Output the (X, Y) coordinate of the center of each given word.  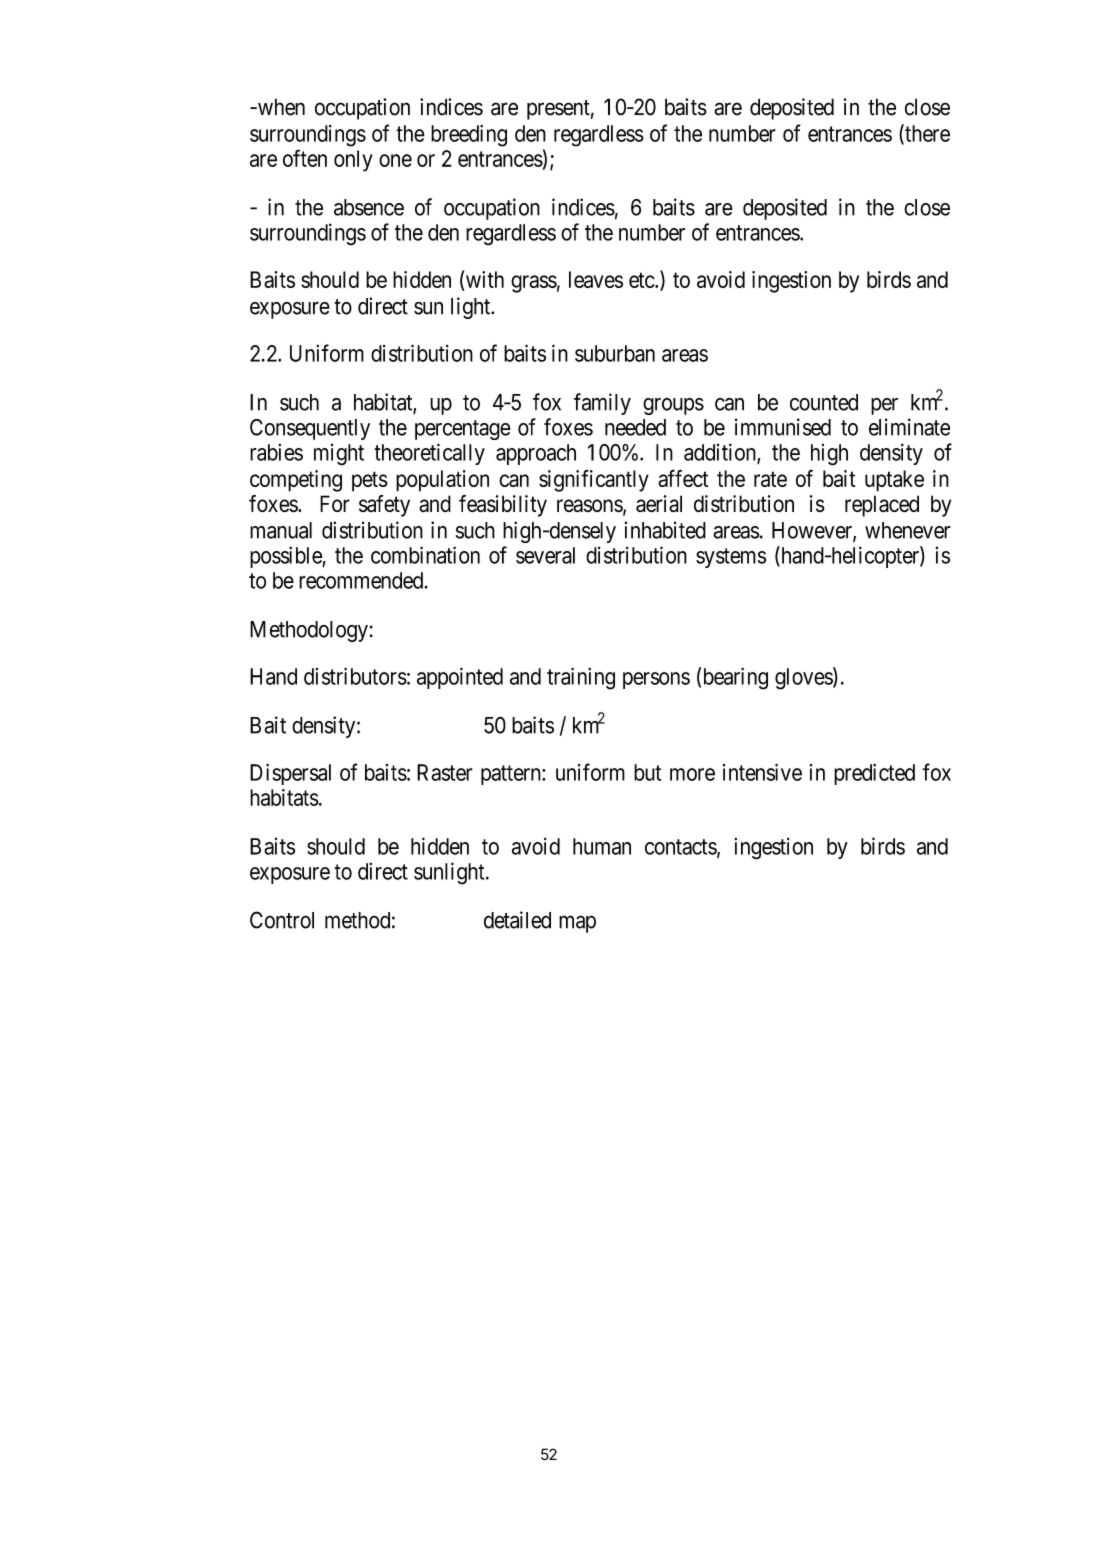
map (577, 924)
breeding (469, 136)
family (602, 404)
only (353, 161)
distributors (355, 676)
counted (824, 402)
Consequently (310, 429)
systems (731, 558)
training (581, 679)
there (926, 134)
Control (282, 920)
